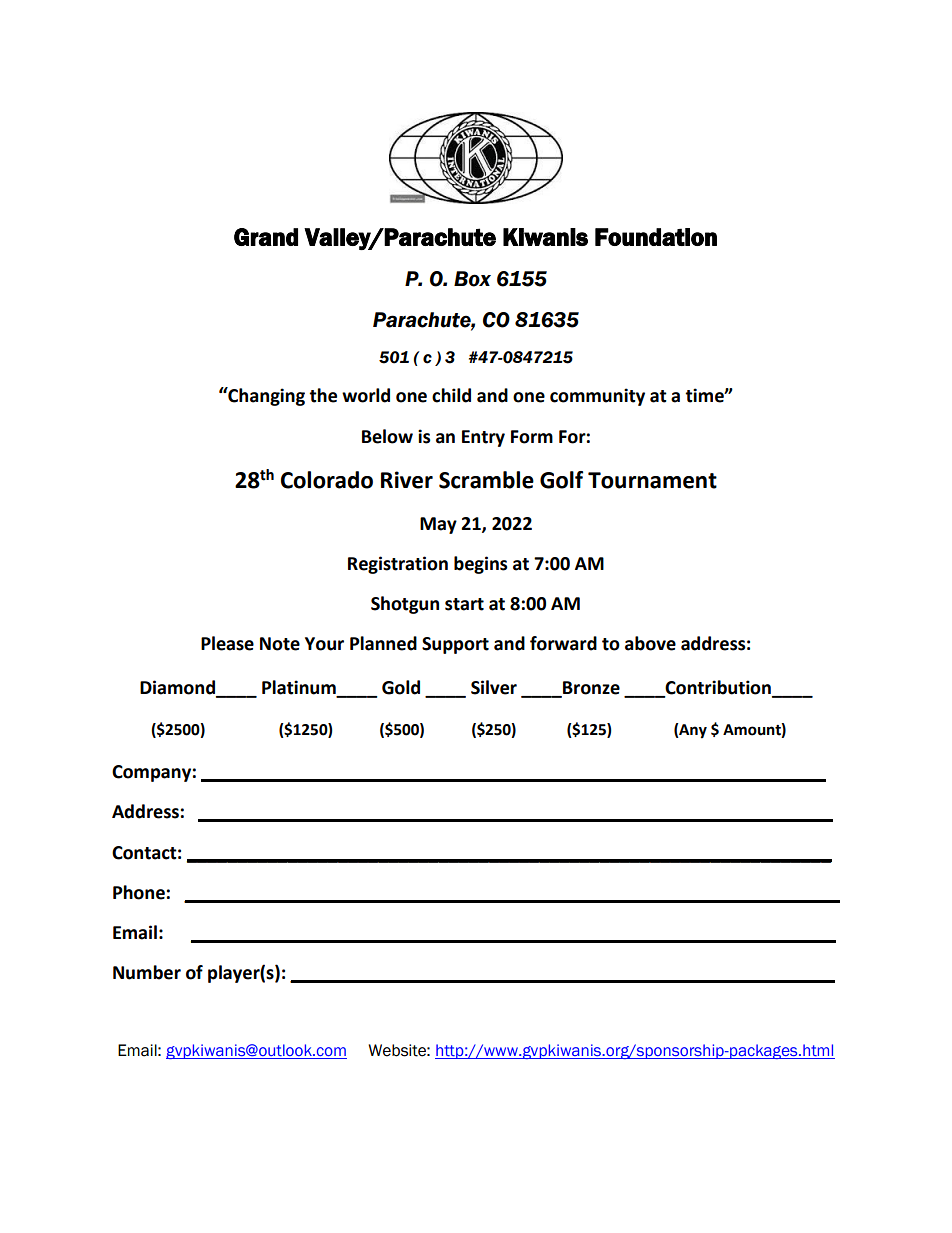 The width and height of the document is (952, 1233). Describe the element at coordinates (266, 237) in the document. I see `Grand` at that location.
